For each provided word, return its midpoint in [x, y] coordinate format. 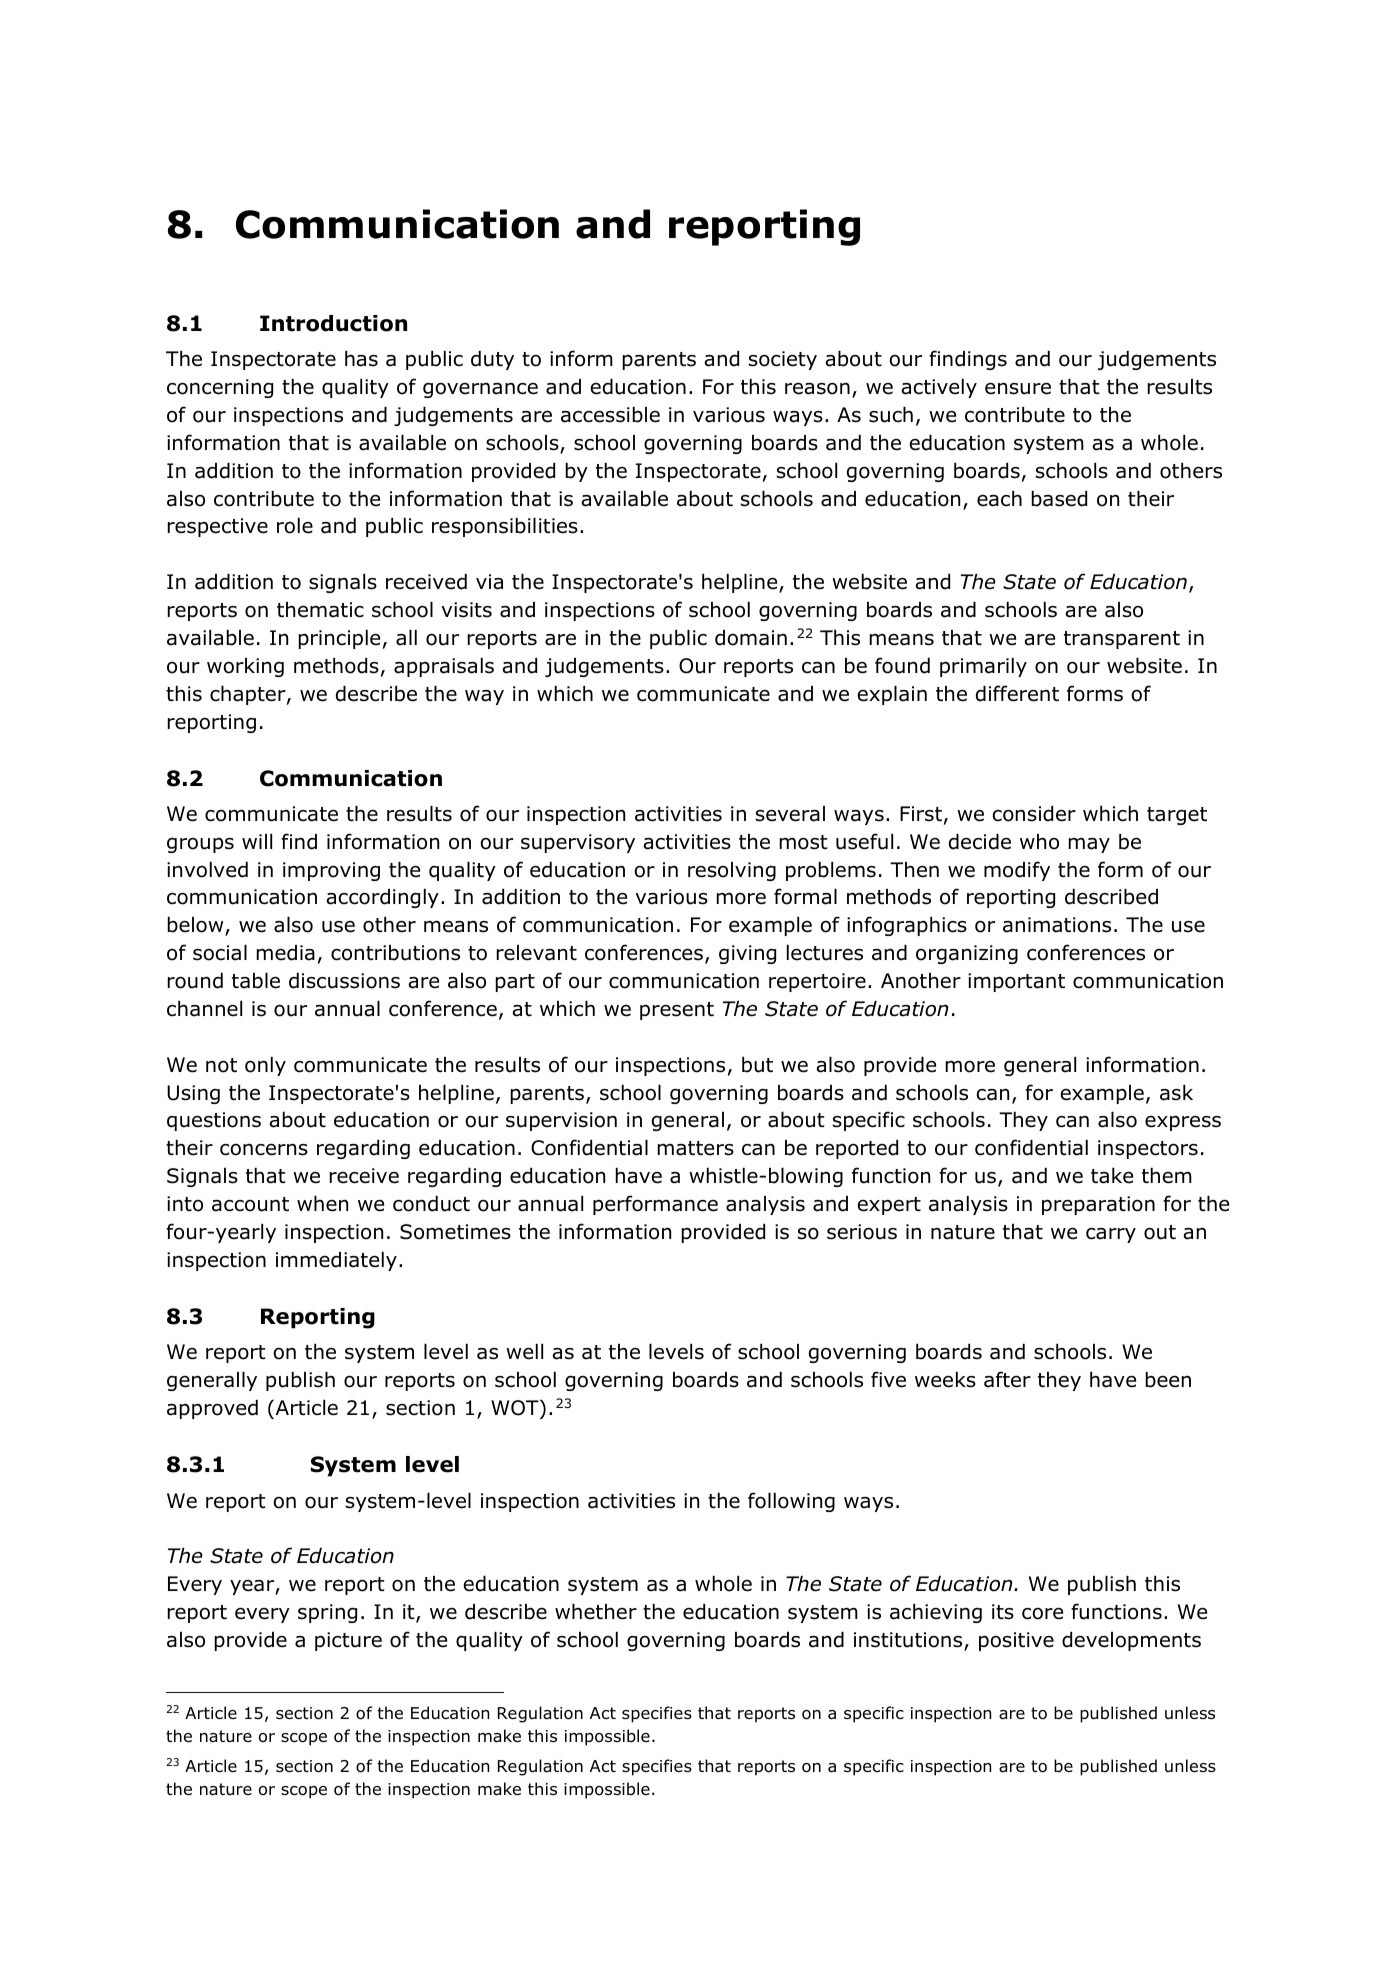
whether [596, 1612]
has [361, 359]
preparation [1098, 1205]
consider [1034, 814]
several [790, 814]
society [783, 360]
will [257, 841]
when [322, 1204]
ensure [1018, 388]
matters [696, 1148]
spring [327, 1613]
